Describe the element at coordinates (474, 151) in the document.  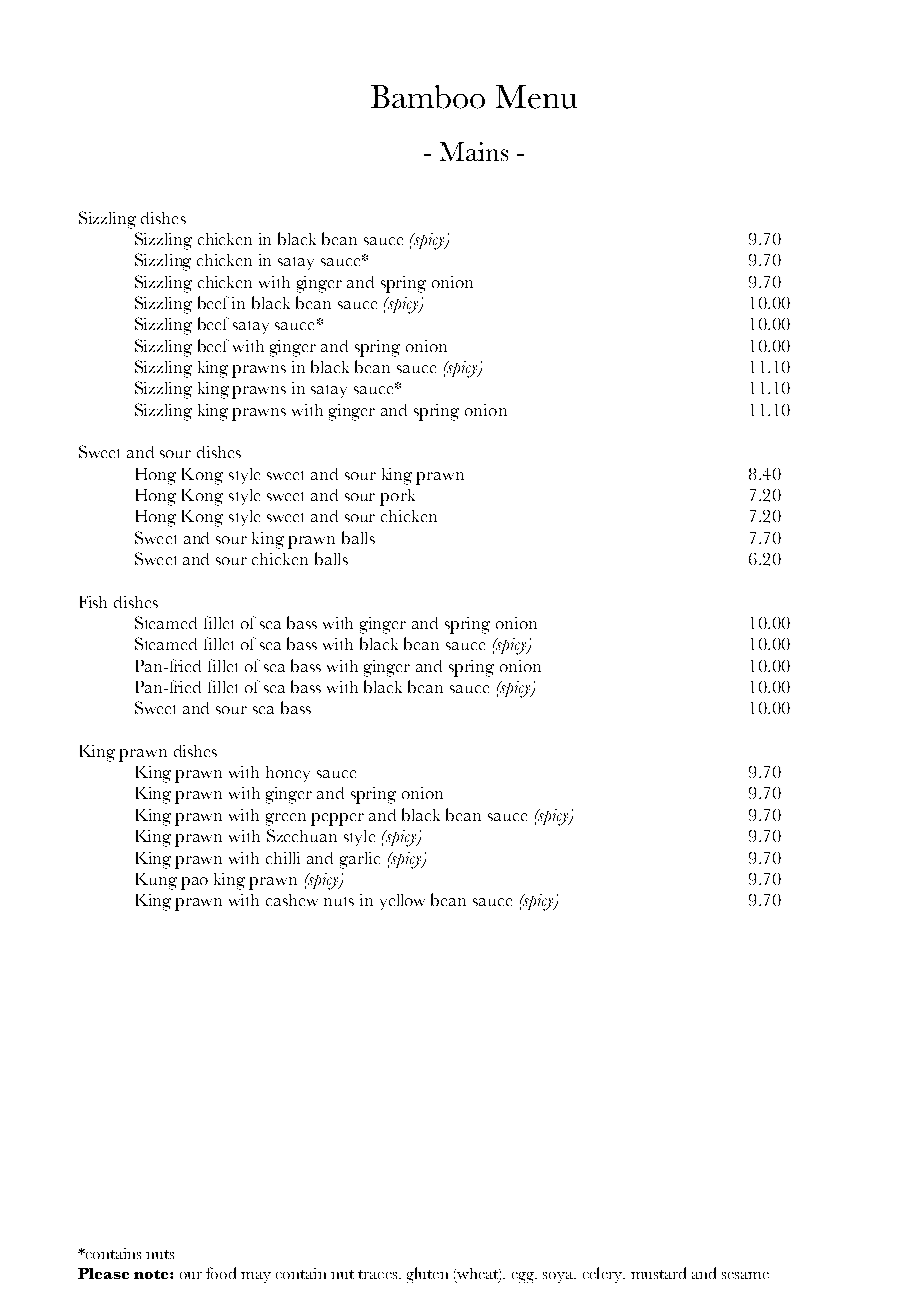
I see `Mains` at that location.
